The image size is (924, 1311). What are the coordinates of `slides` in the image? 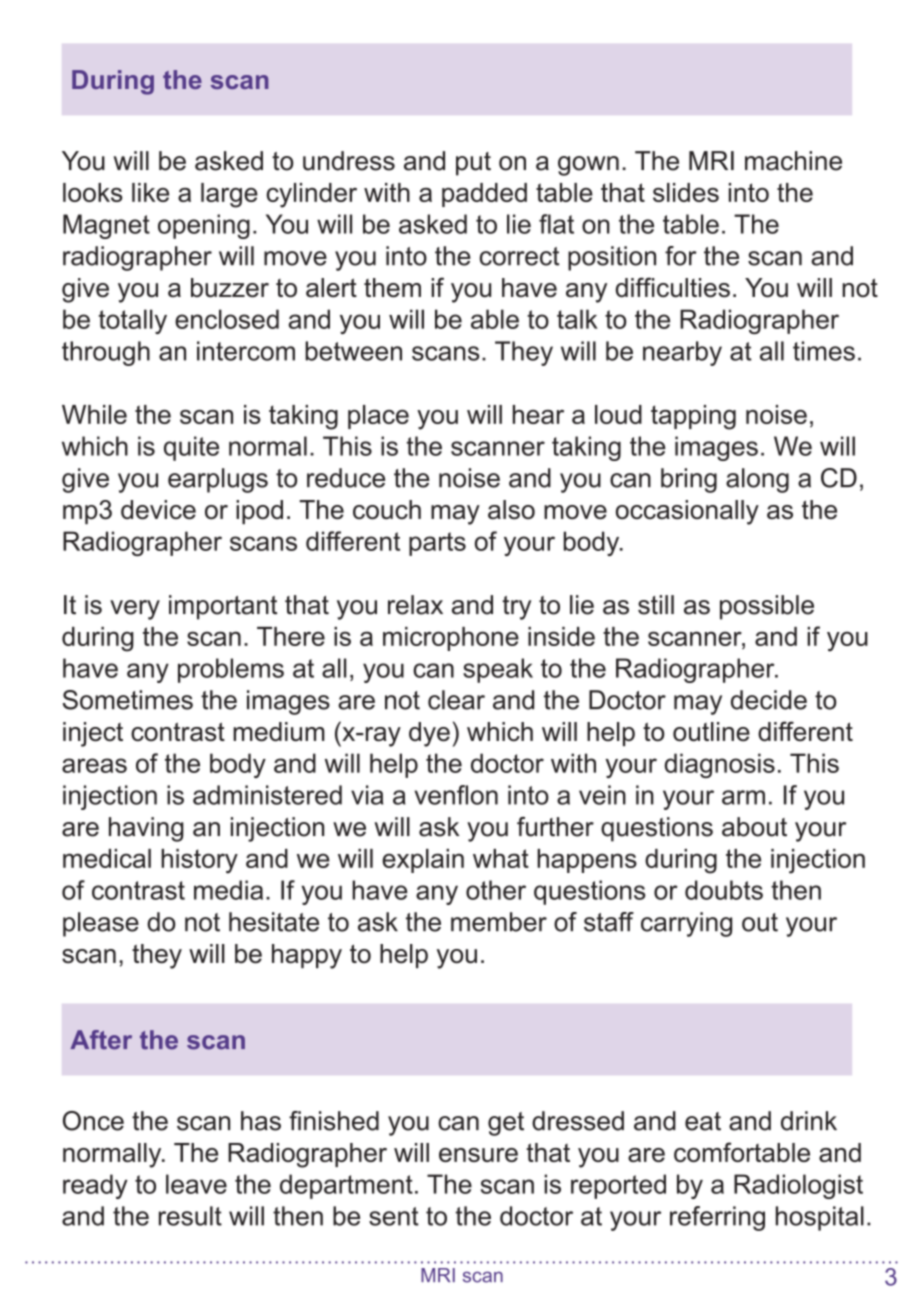 It's located at (686, 192).
